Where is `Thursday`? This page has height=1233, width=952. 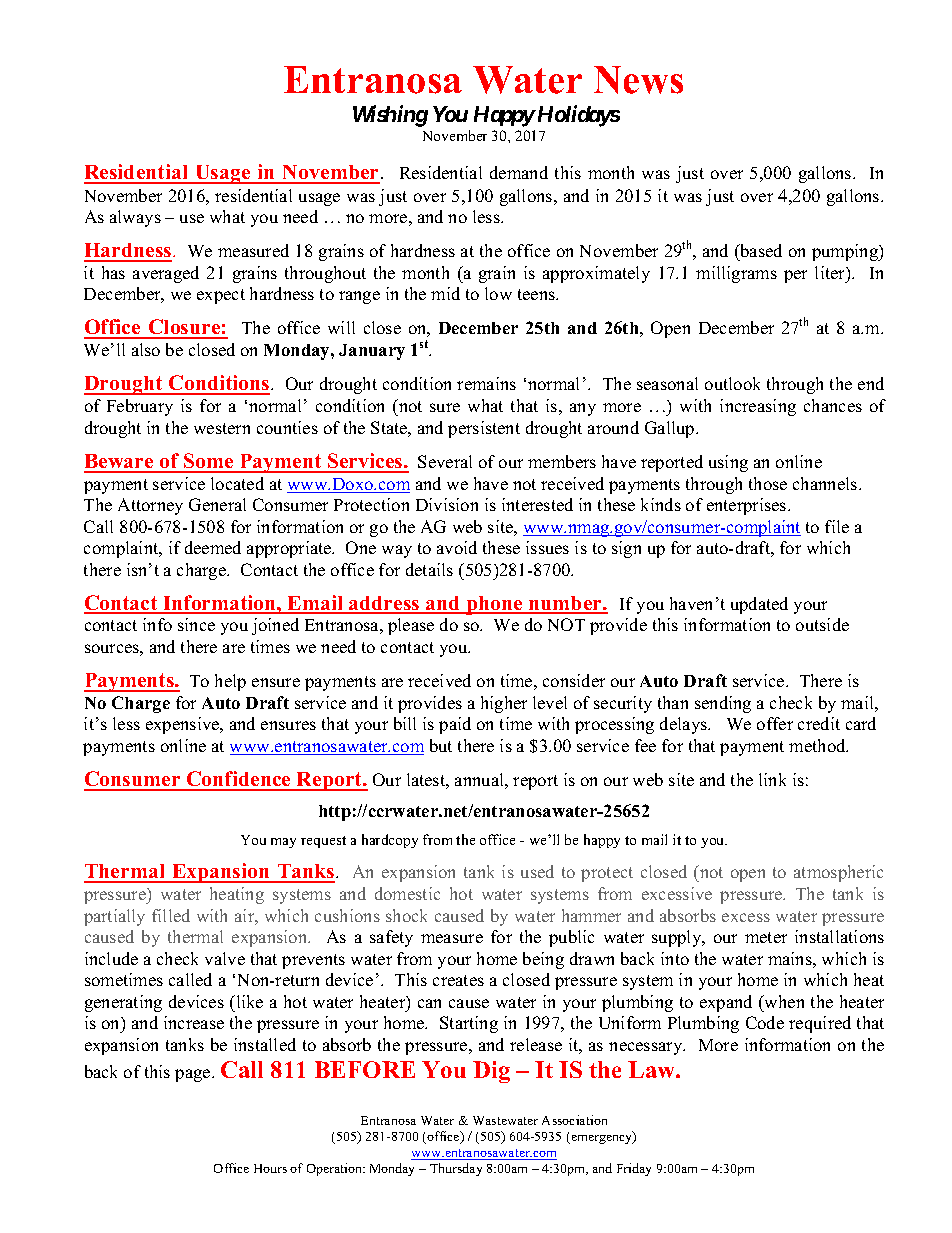 Thursday is located at coordinates (456, 1169).
